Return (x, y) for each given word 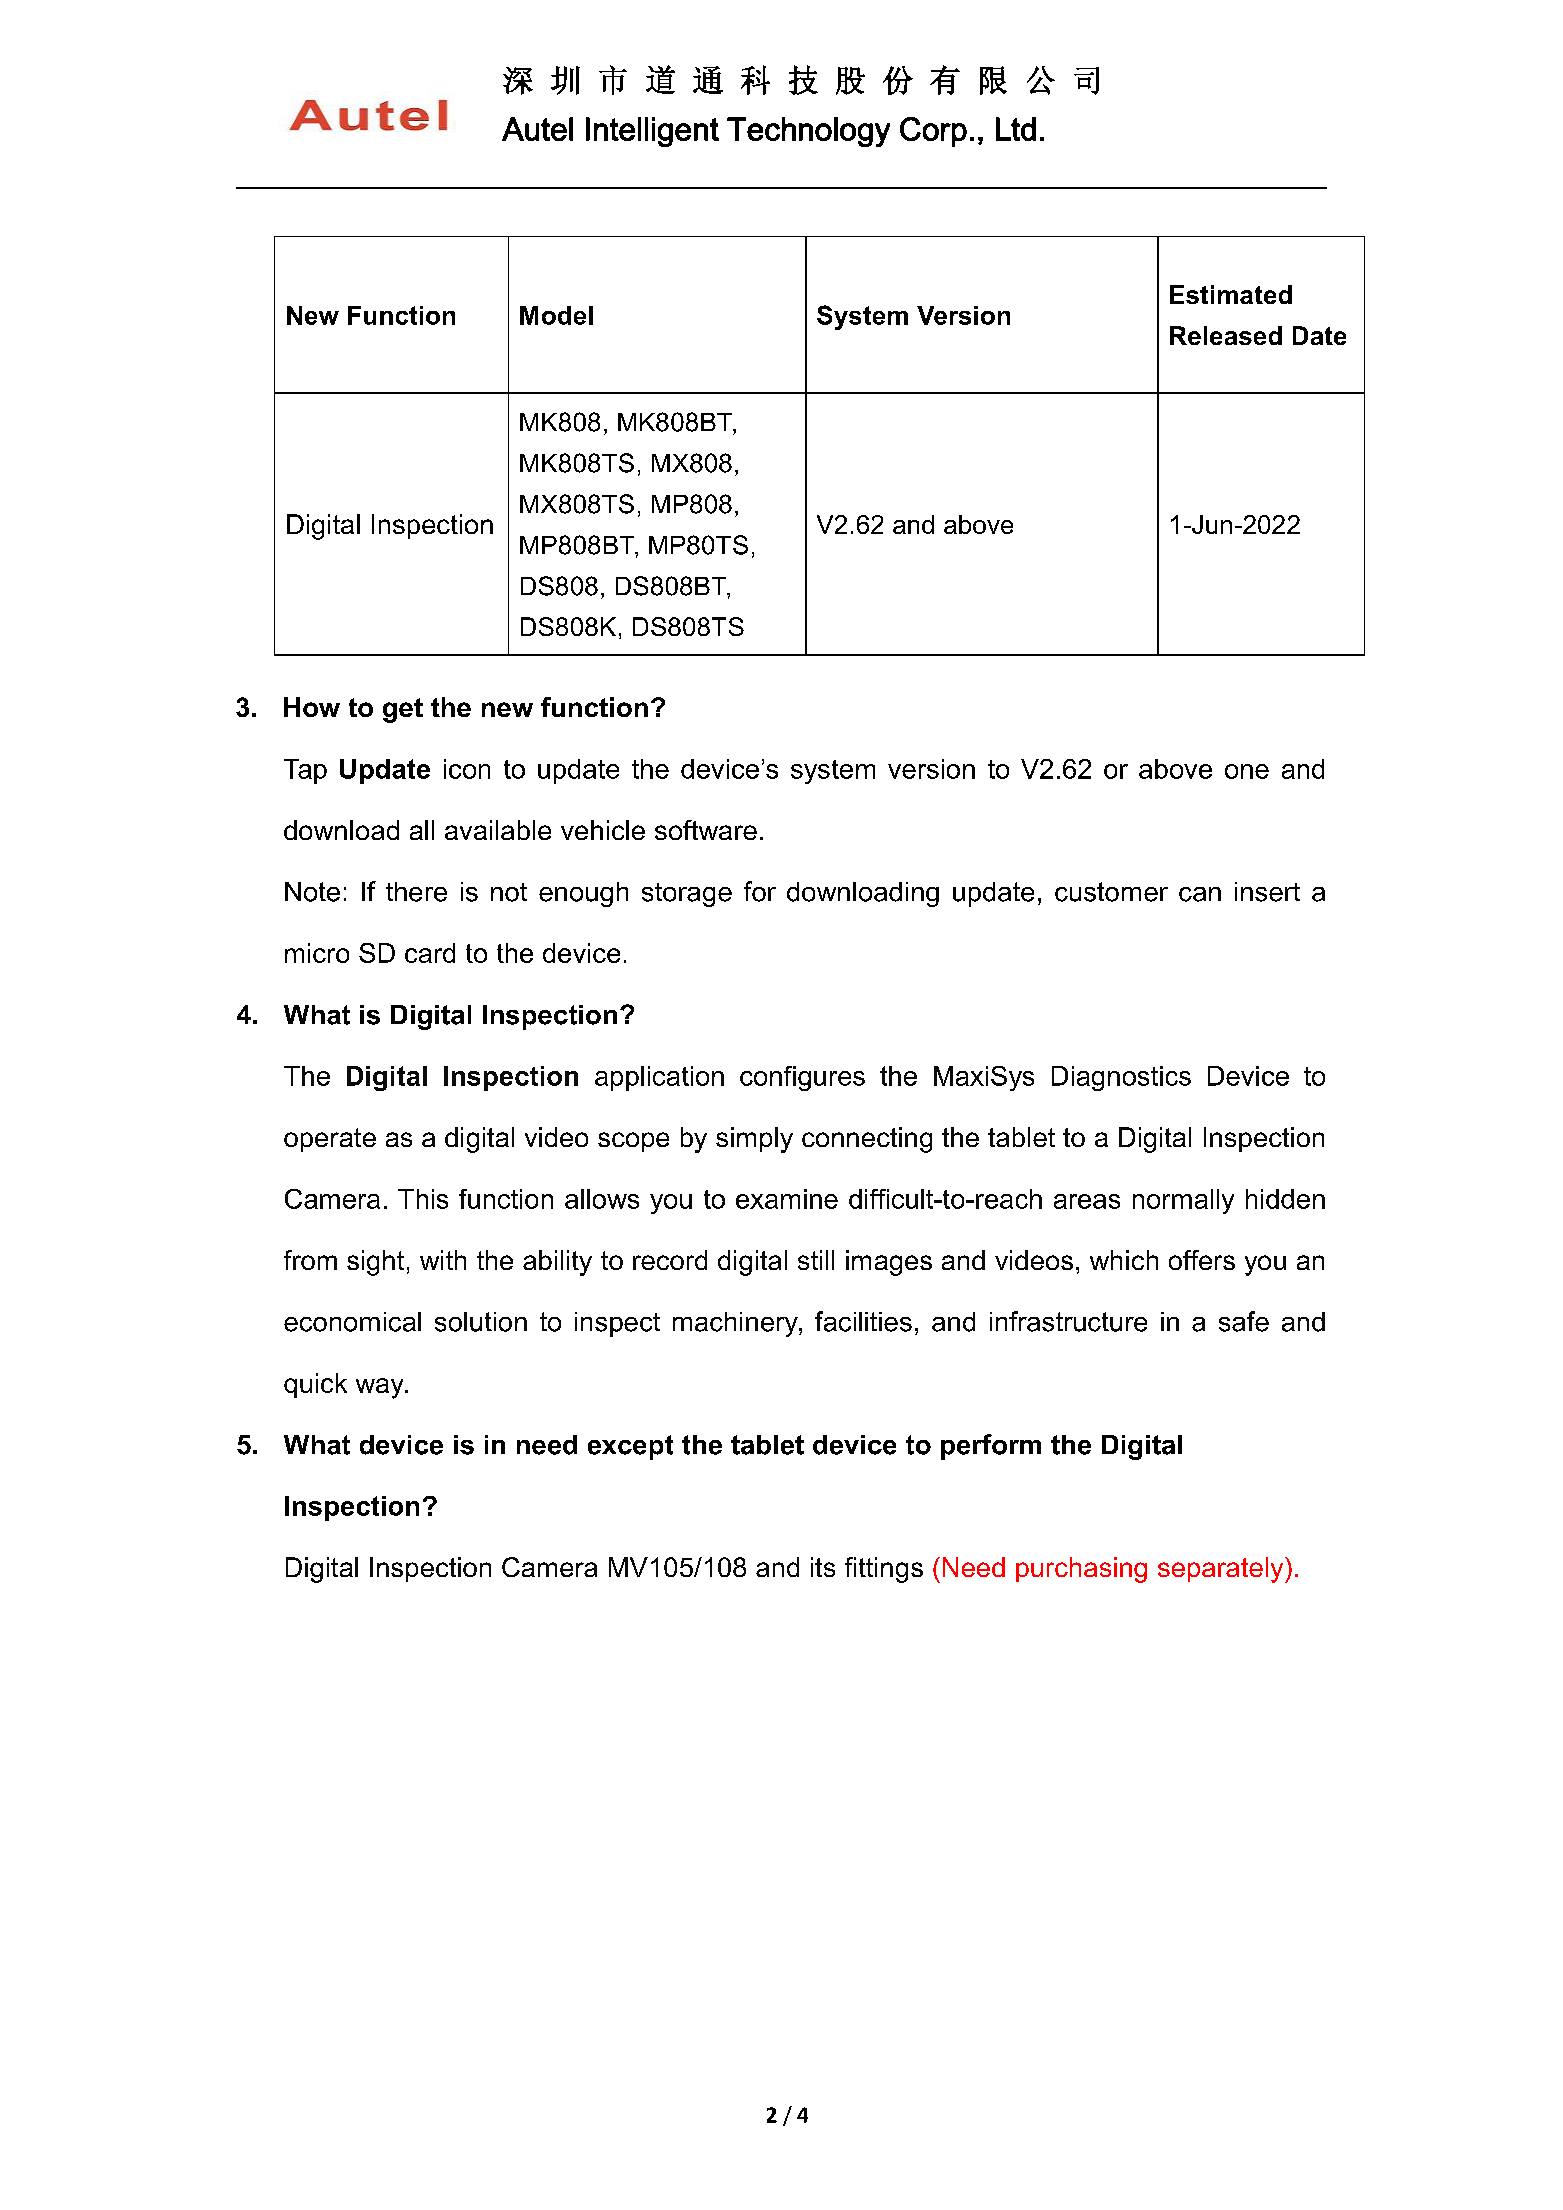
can (1200, 894)
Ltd (1016, 129)
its (823, 1567)
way (381, 1388)
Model (556, 315)
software (706, 830)
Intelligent (652, 132)
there (416, 892)
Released (1226, 335)
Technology (808, 132)
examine (787, 1199)
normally (1183, 1201)
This (423, 1199)
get (403, 710)
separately (1222, 1570)
